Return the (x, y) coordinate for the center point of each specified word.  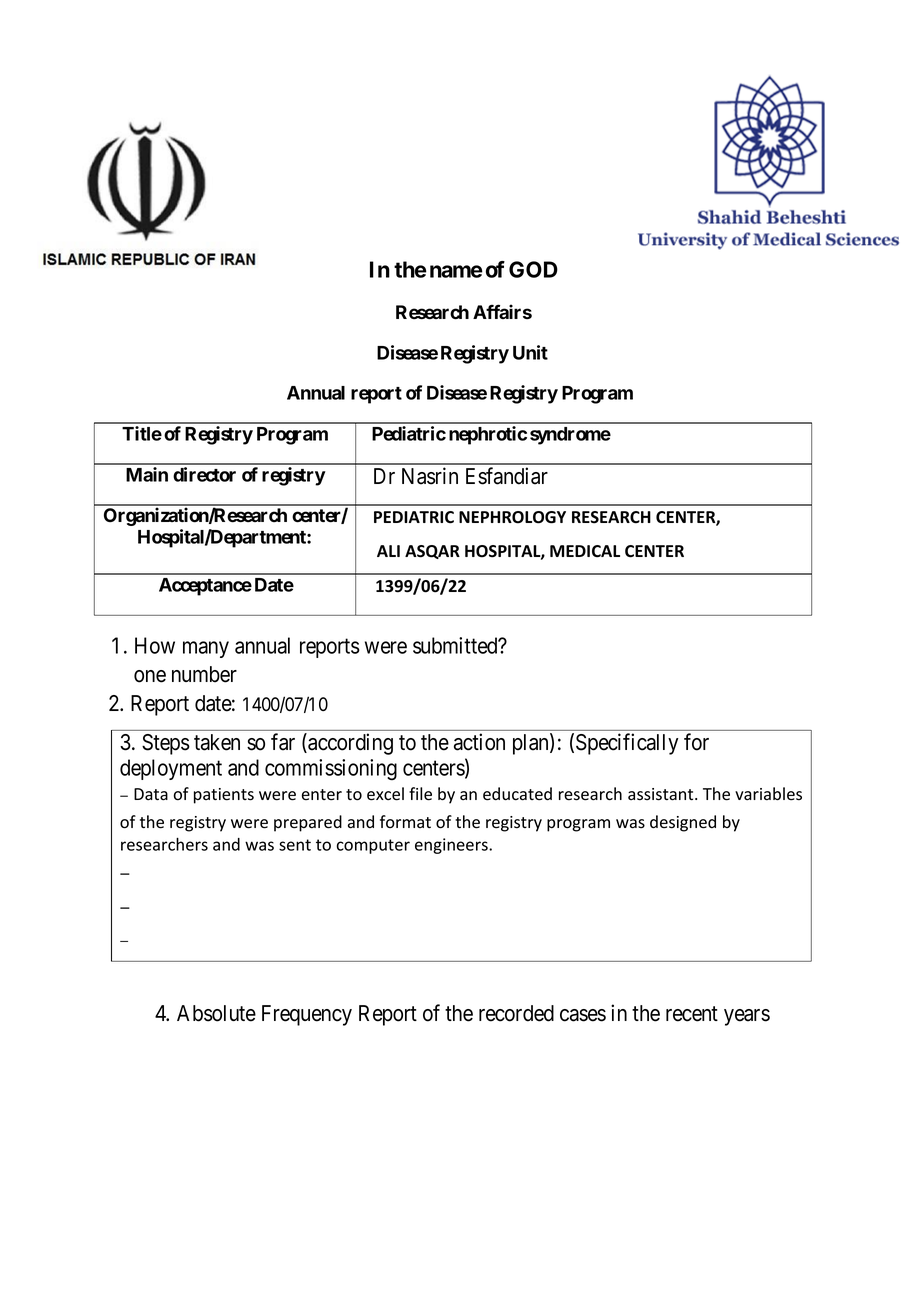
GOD (533, 269)
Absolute (216, 1013)
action (479, 742)
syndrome (570, 436)
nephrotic (488, 435)
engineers (452, 846)
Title (142, 433)
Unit (530, 352)
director (204, 474)
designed (683, 823)
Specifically (627, 744)
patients (224, 796)
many (206, 649)
